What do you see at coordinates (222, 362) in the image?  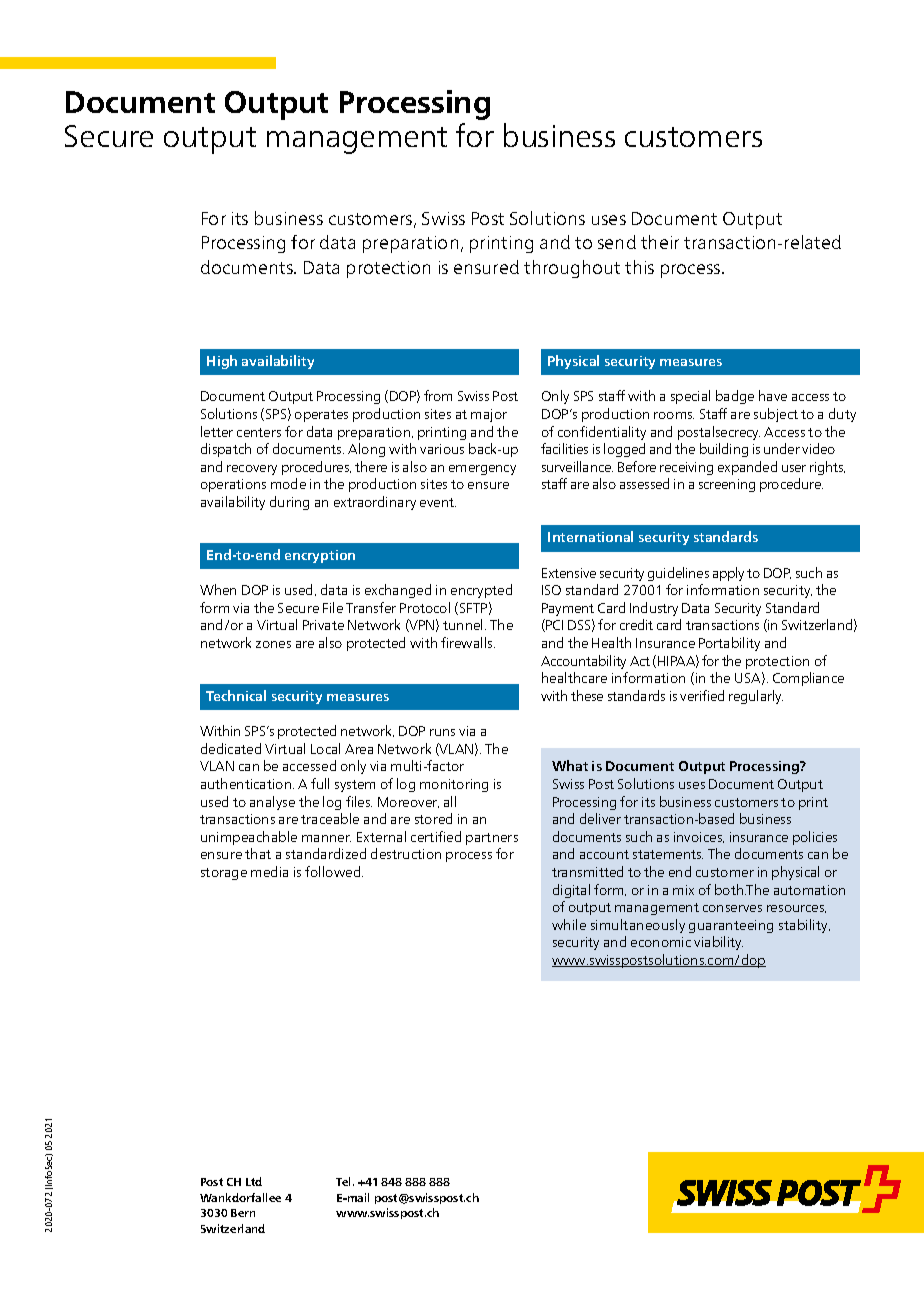 I see `High` at bounding box center [222, 362].
